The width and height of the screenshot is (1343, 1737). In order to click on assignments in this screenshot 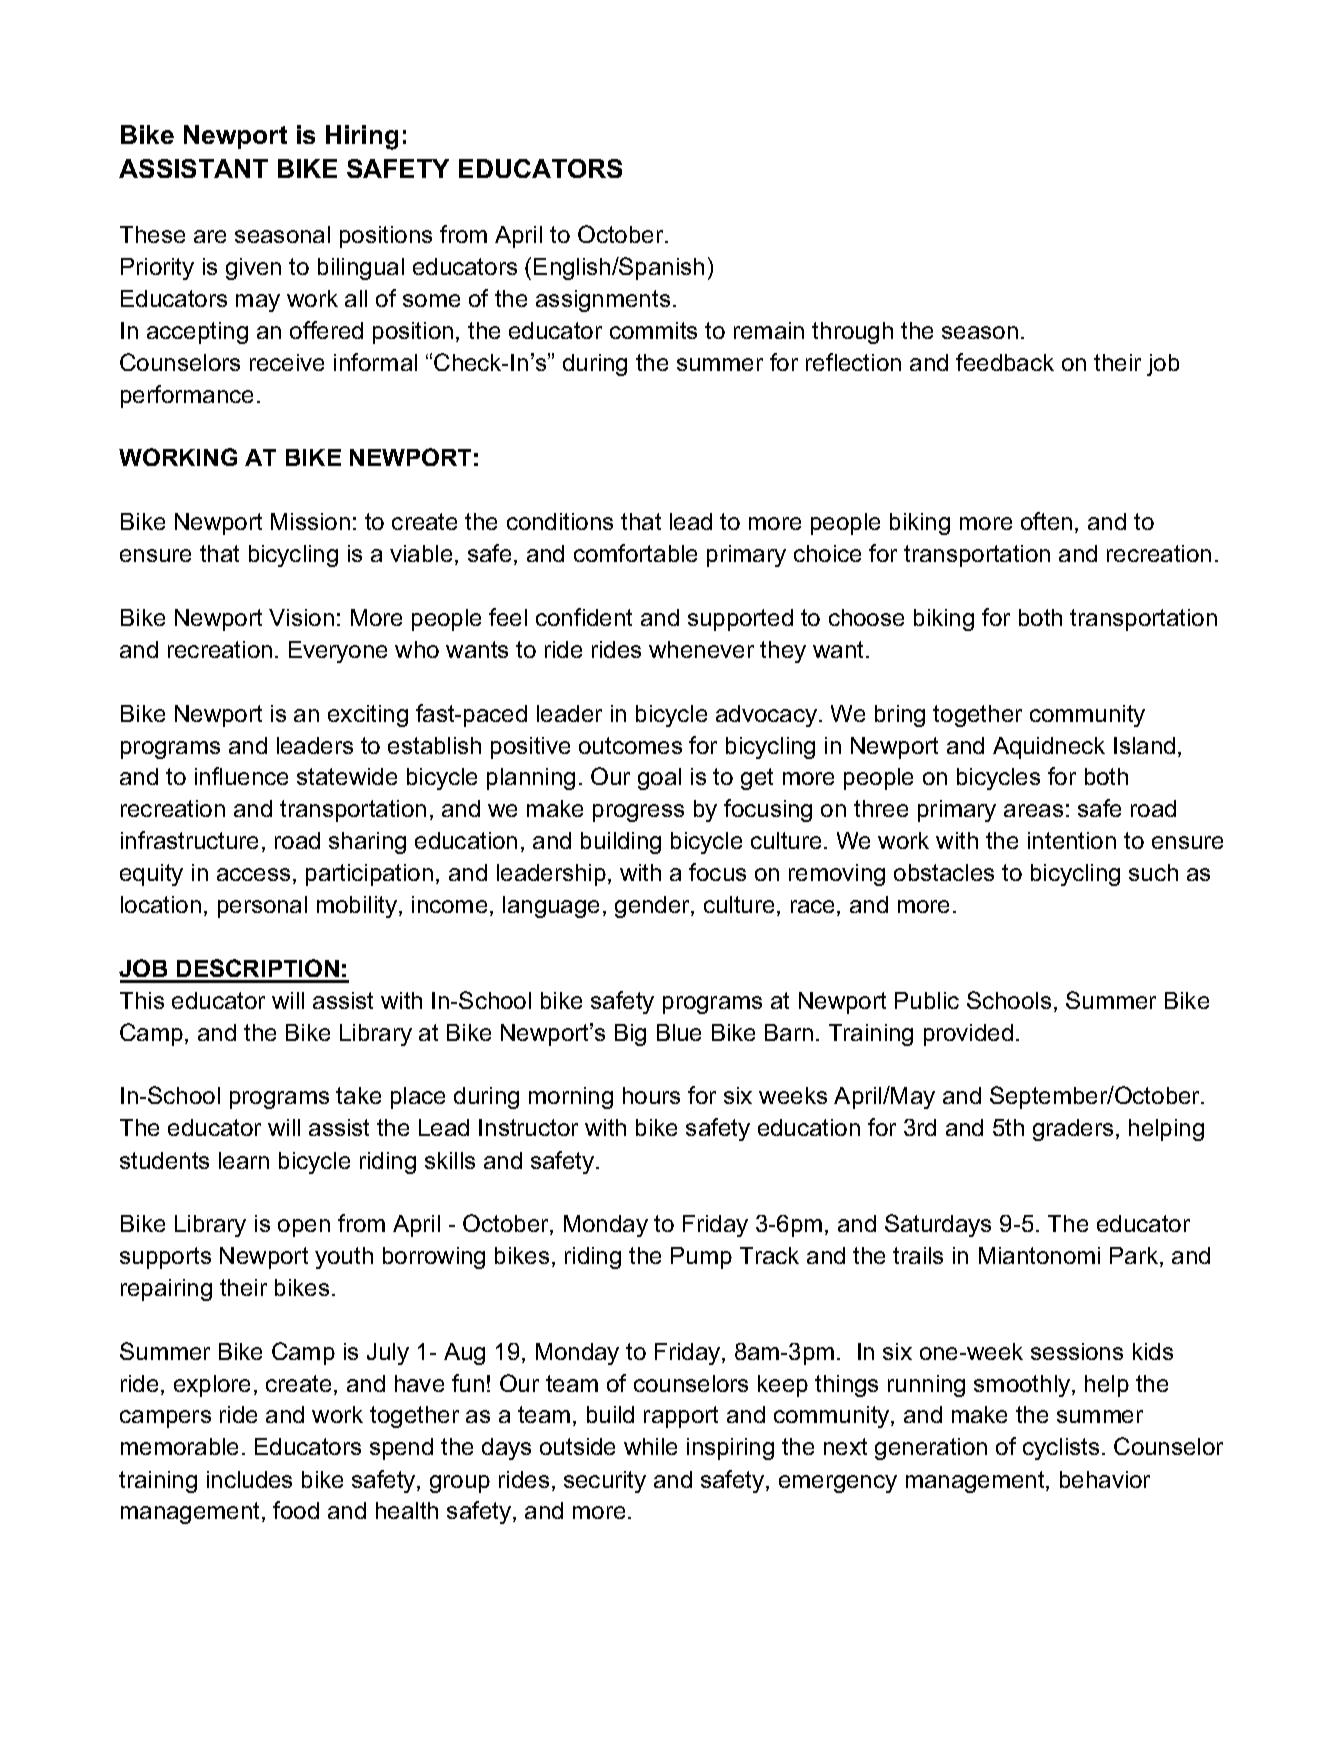, I will do `click(603, 301)`.
